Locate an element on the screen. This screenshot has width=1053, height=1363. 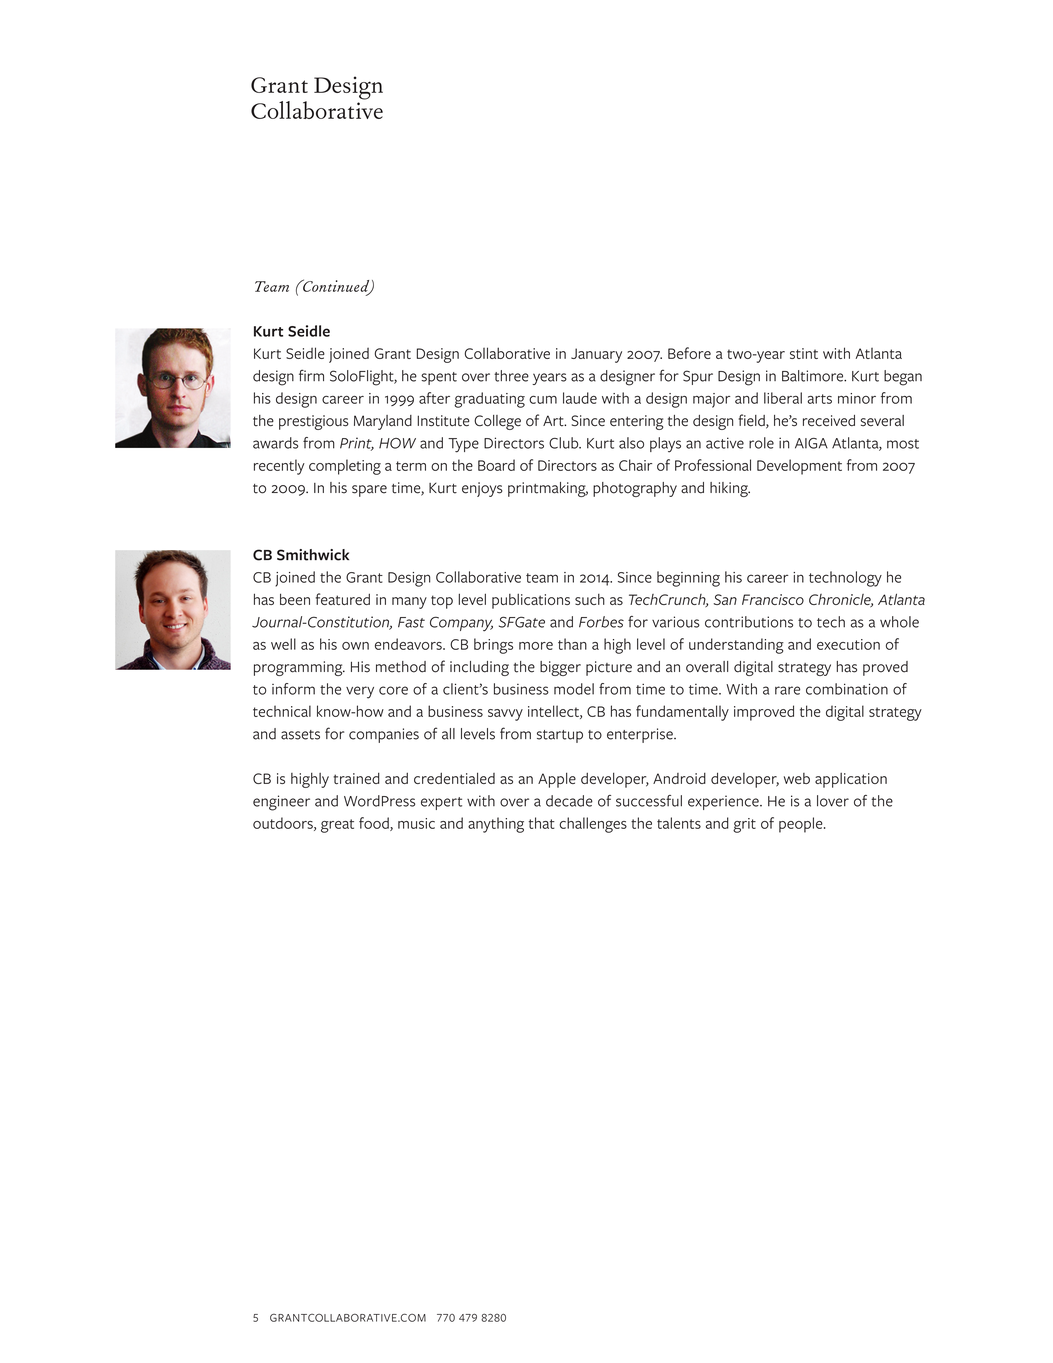
Francisco is located at coordinates (773, 599).
